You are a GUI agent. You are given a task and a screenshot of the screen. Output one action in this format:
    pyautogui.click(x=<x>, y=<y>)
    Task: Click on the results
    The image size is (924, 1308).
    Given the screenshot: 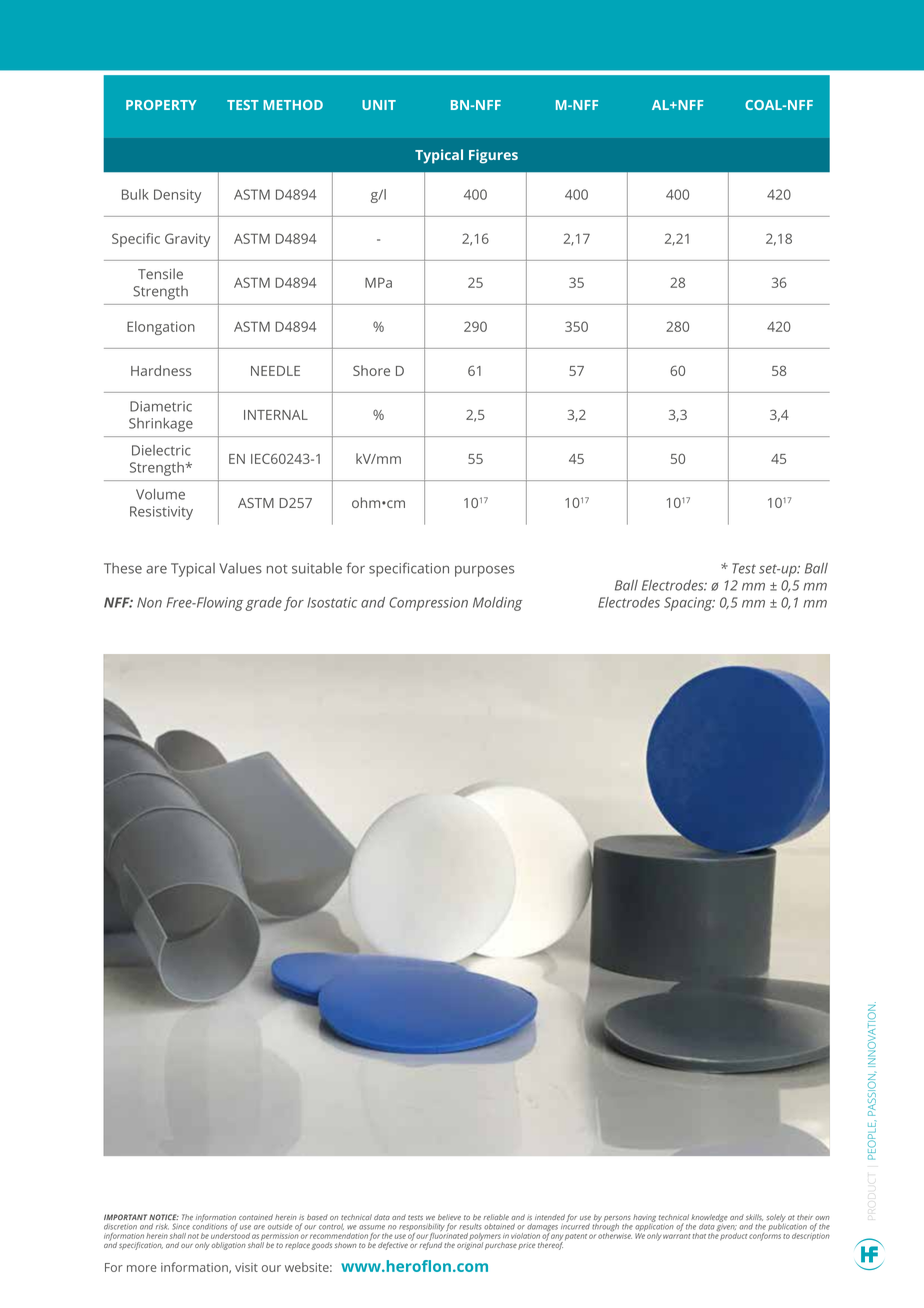 What is the action you would take?
    pyautogui.click(x=470, y=1227)
